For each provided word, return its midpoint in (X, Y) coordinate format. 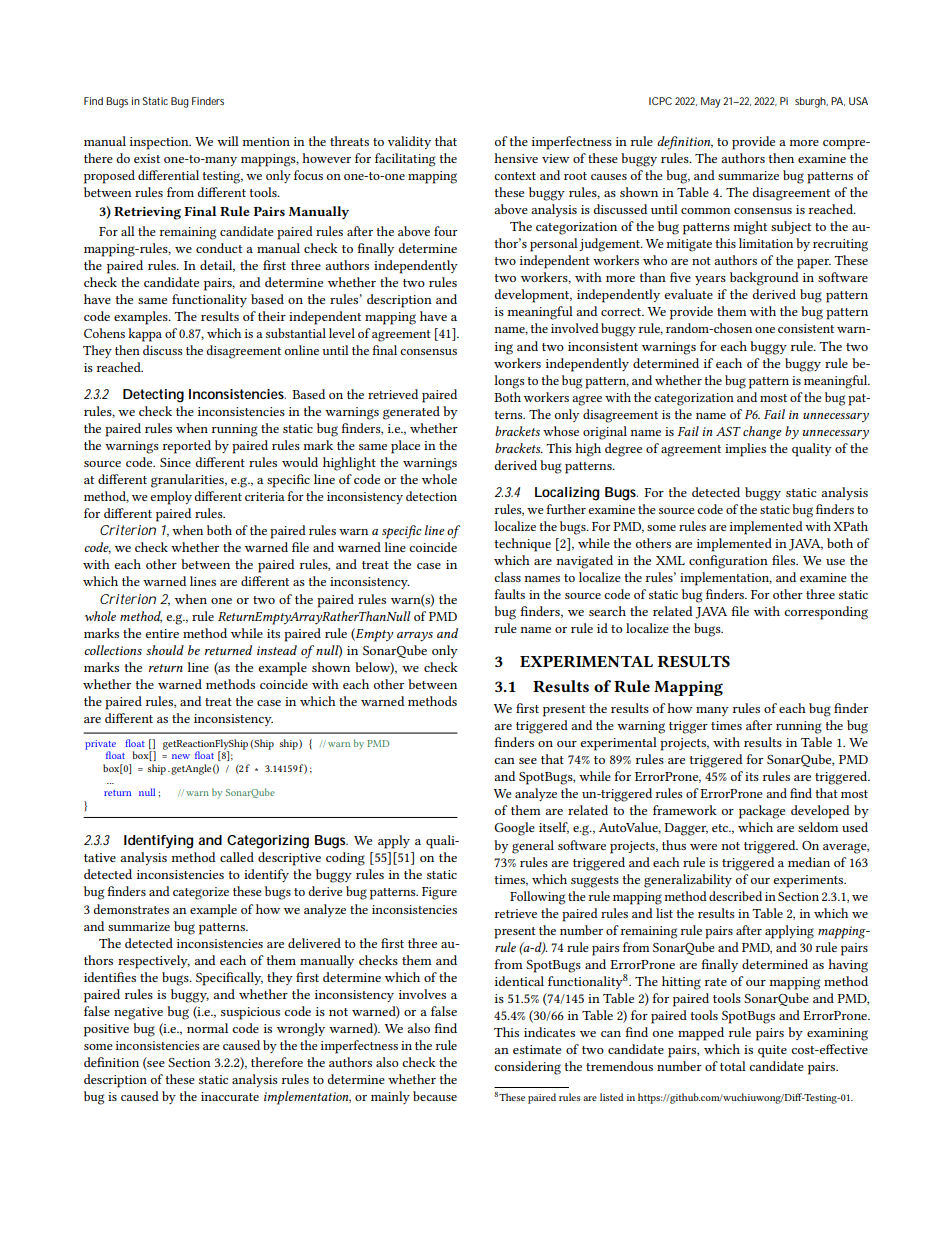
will (228, 141)
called (237, 857)
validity (409, 142)
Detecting (153, 396)
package (762, 812)
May (711, 102)
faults (509, 594)
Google (514, 829)
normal (207, 1028)
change (762, 433)
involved (575, 328)
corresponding (826, 613)
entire (162, 633)
